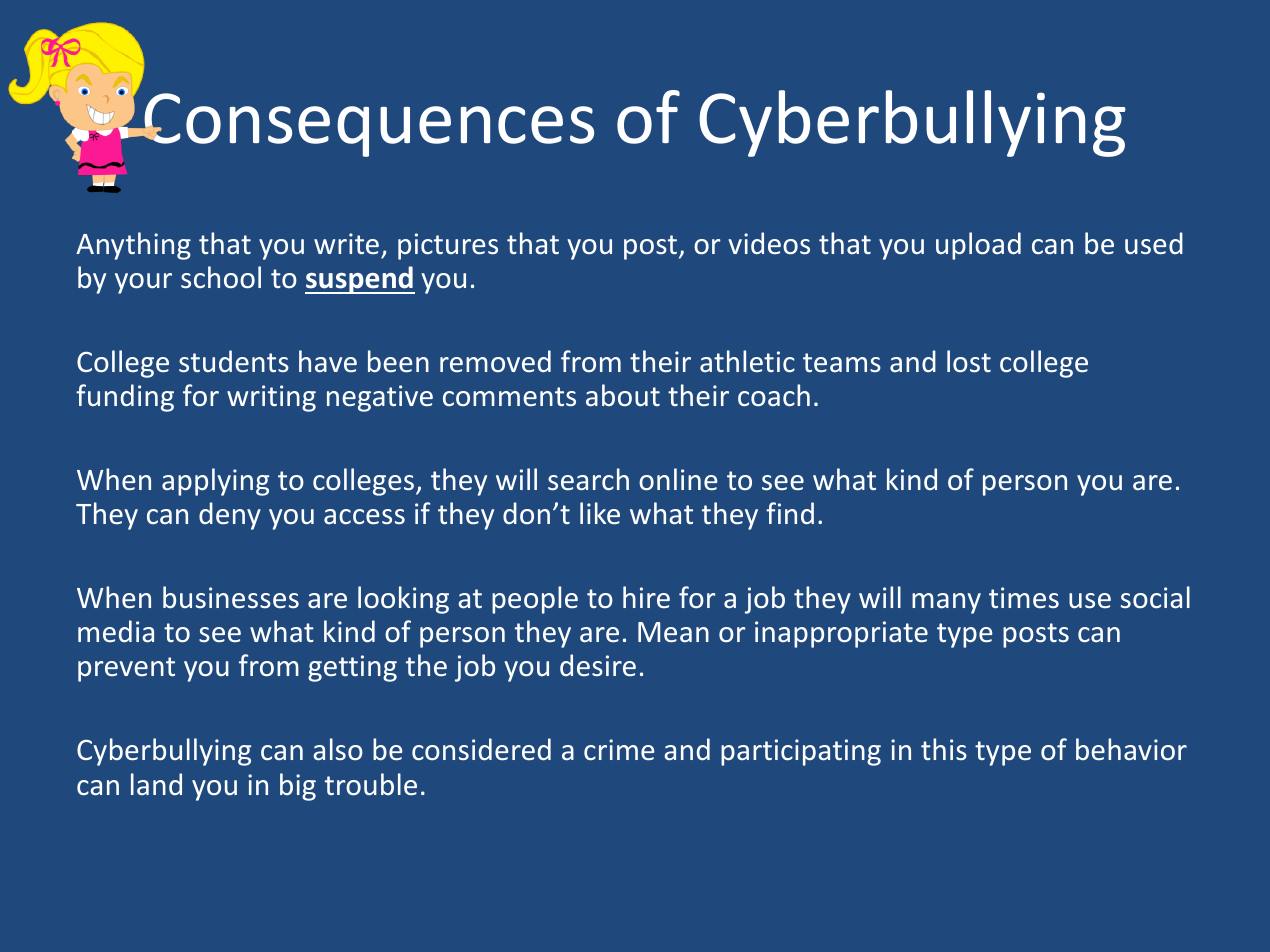 This image has height=952, width=1270. Describe the element at coordinates (619, 750) in the image. I see `crime` at that location.
